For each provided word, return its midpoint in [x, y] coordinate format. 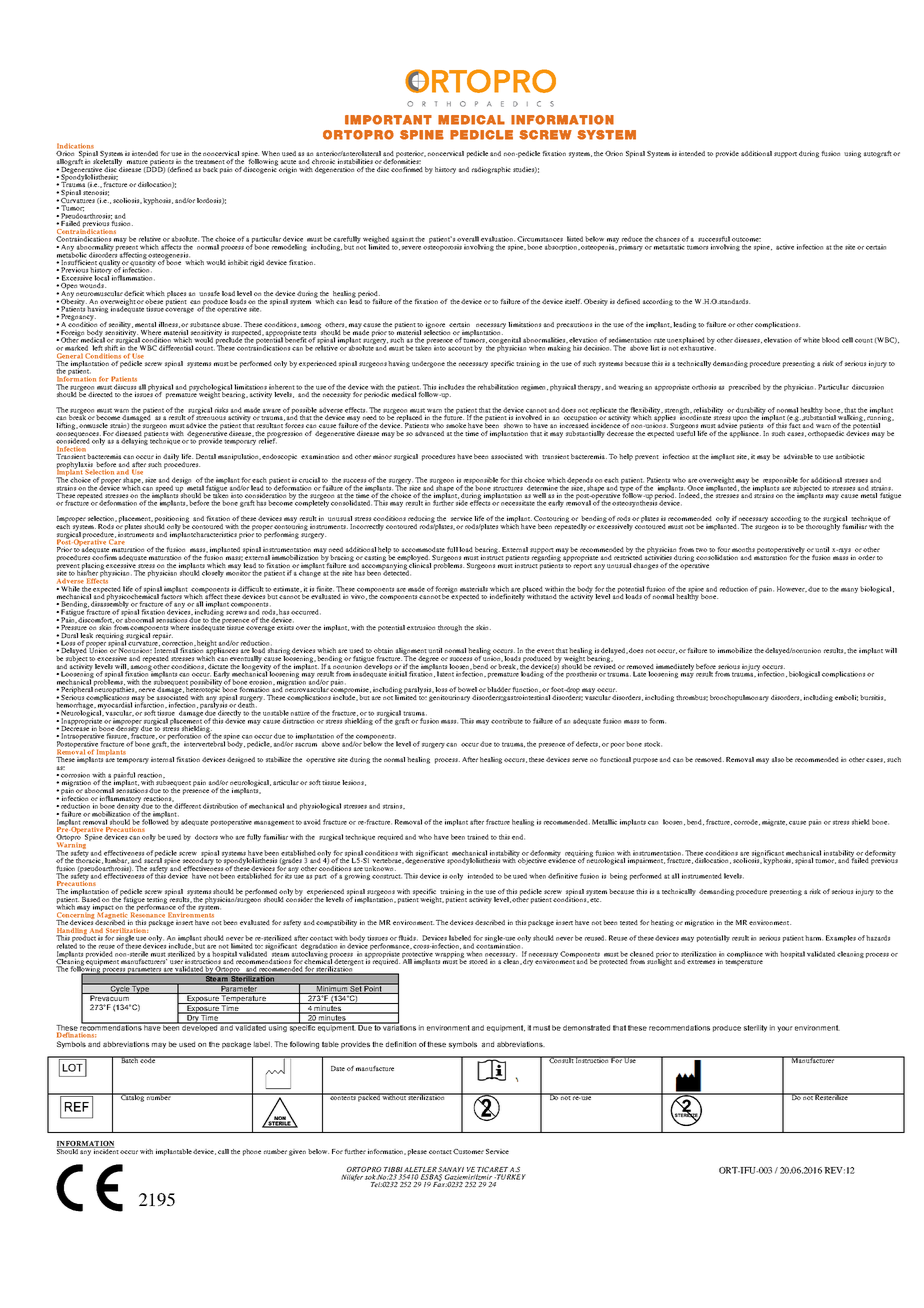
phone [252, 1152]
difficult [251, 589]
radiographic [491, 170]
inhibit [238, 262]
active [785, 247]
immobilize [735, 650]
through [450, 628]
